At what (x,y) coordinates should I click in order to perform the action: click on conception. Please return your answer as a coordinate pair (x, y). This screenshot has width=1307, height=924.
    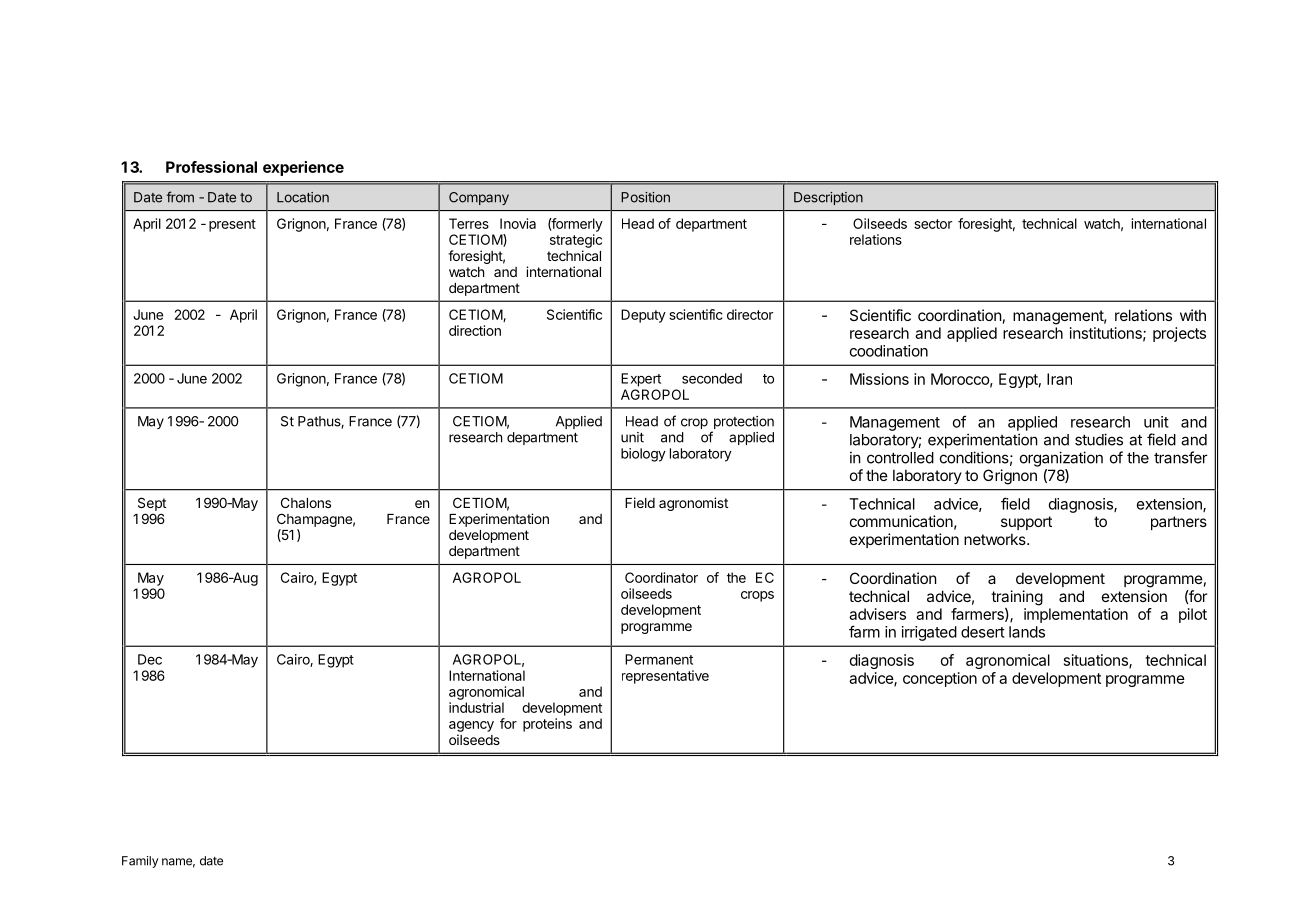
    Looking at the image, I should click on (940, 679).
